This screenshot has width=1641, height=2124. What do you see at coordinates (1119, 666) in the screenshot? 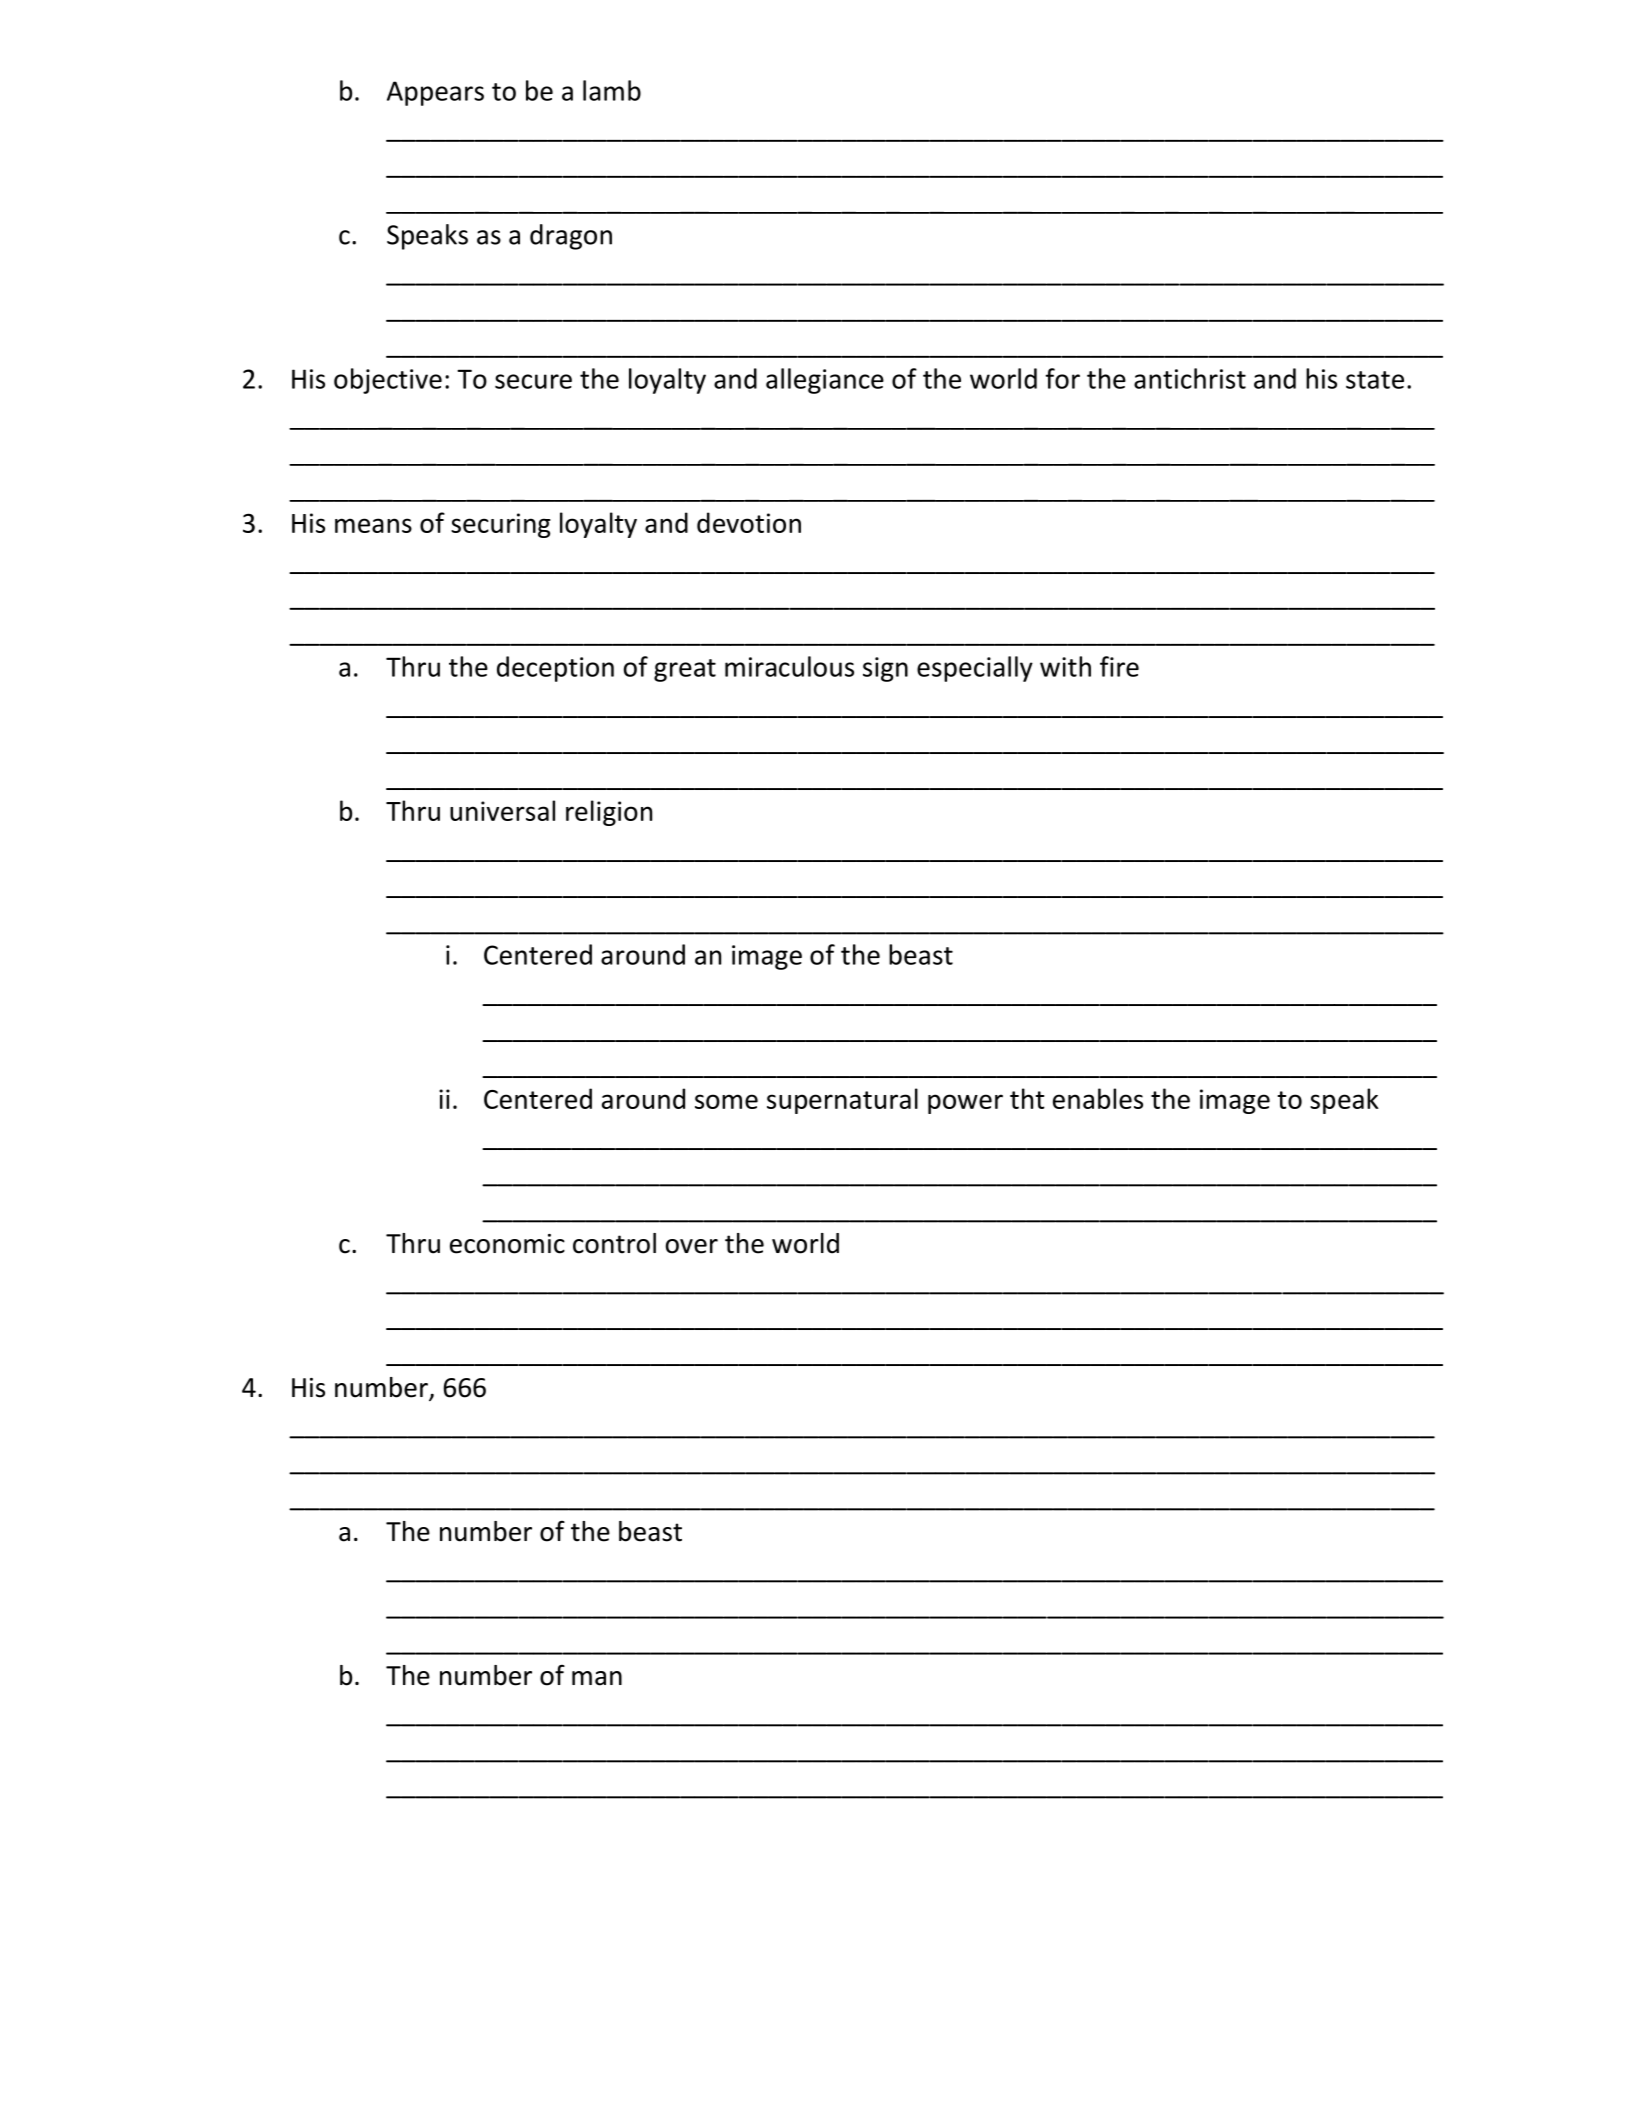
I see `fire` at bounding box center [1119, 666].
